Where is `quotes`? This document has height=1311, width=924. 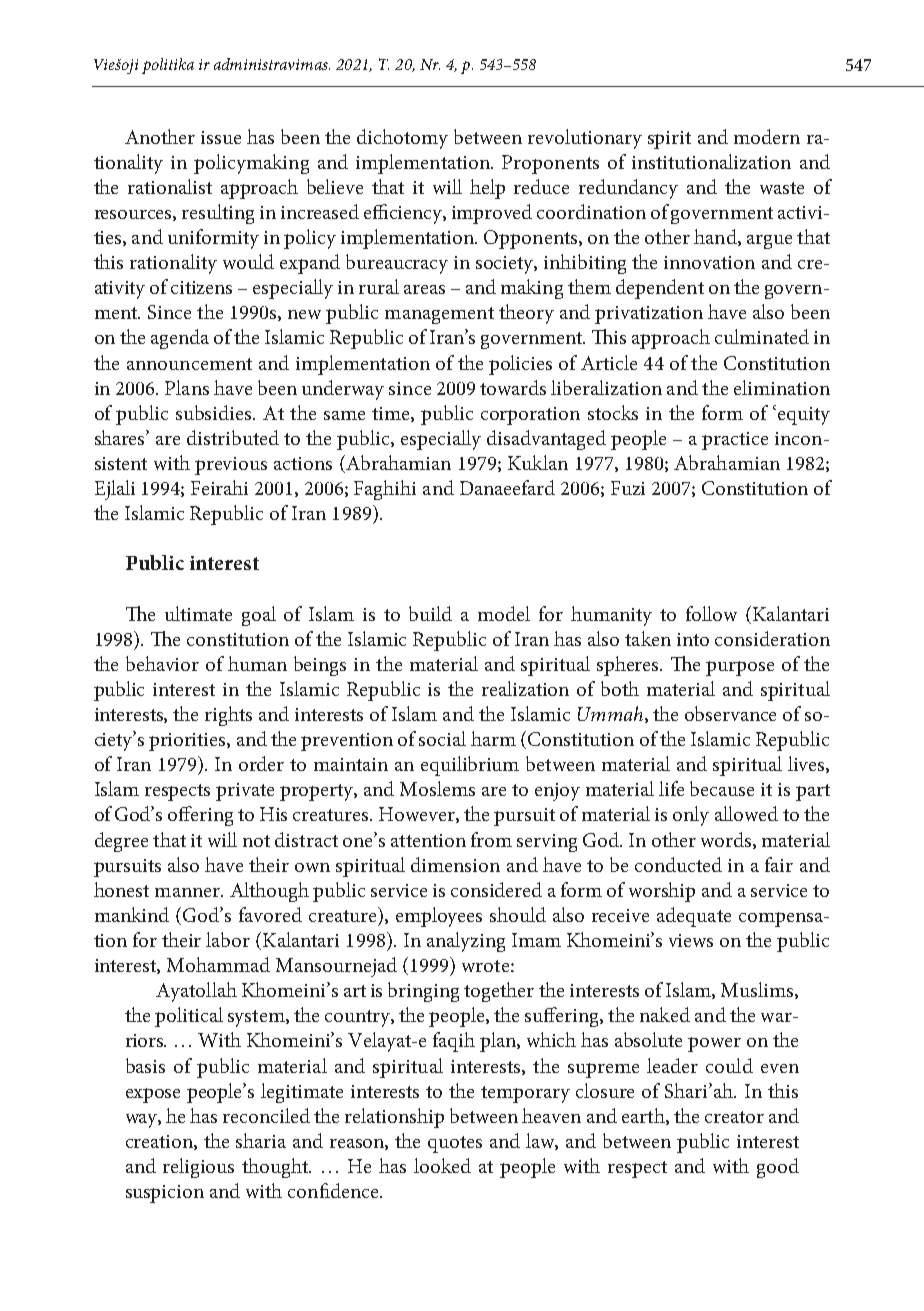
quotes is located at coordinates (455, 1144).
